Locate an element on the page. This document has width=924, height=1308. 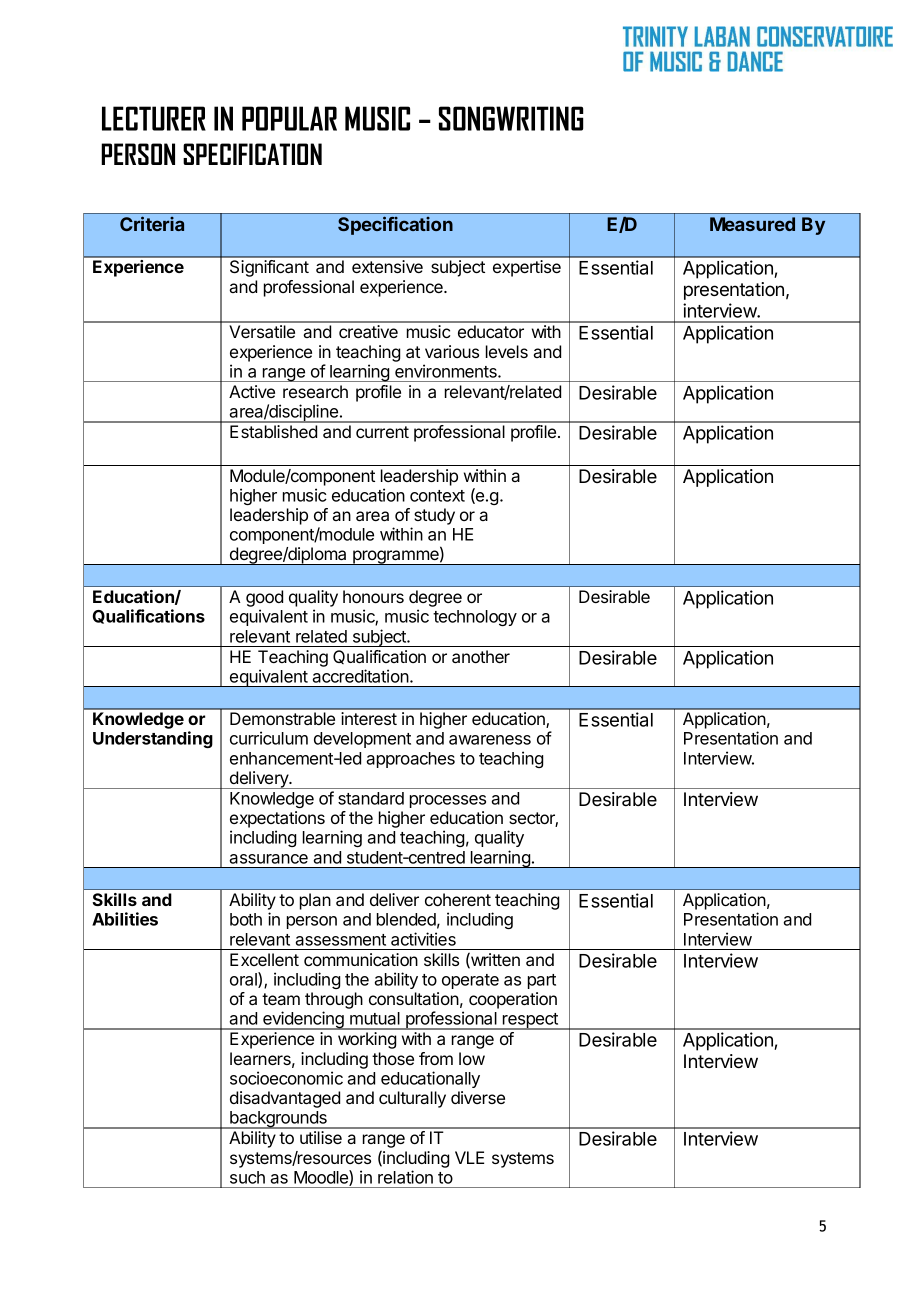
processes is located at coordinates (448, 801).
